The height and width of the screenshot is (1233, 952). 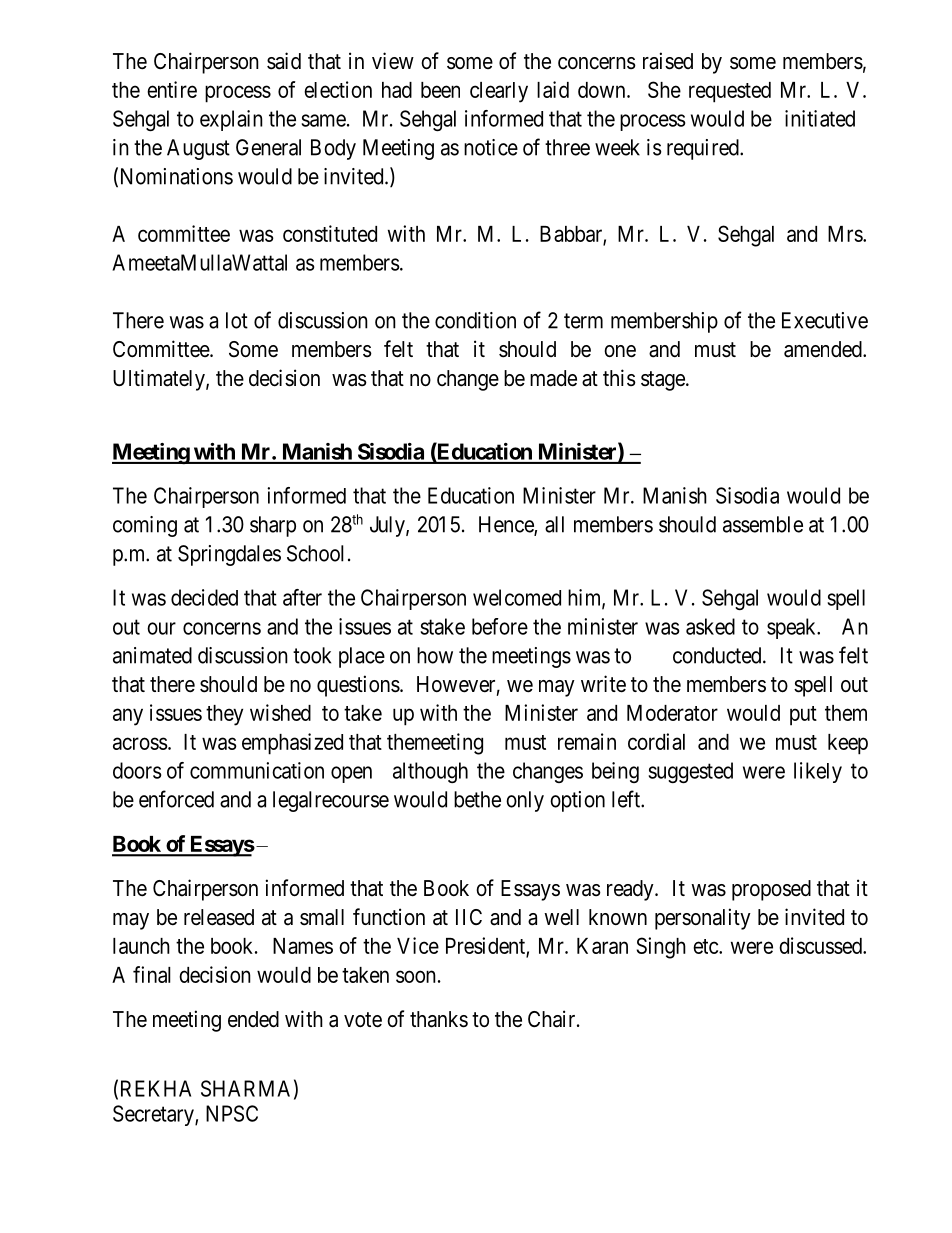 What do you see at coordinates (154, 1115) in the screenshot?
I see `Secretary` at bounding box center [154, 1115].
